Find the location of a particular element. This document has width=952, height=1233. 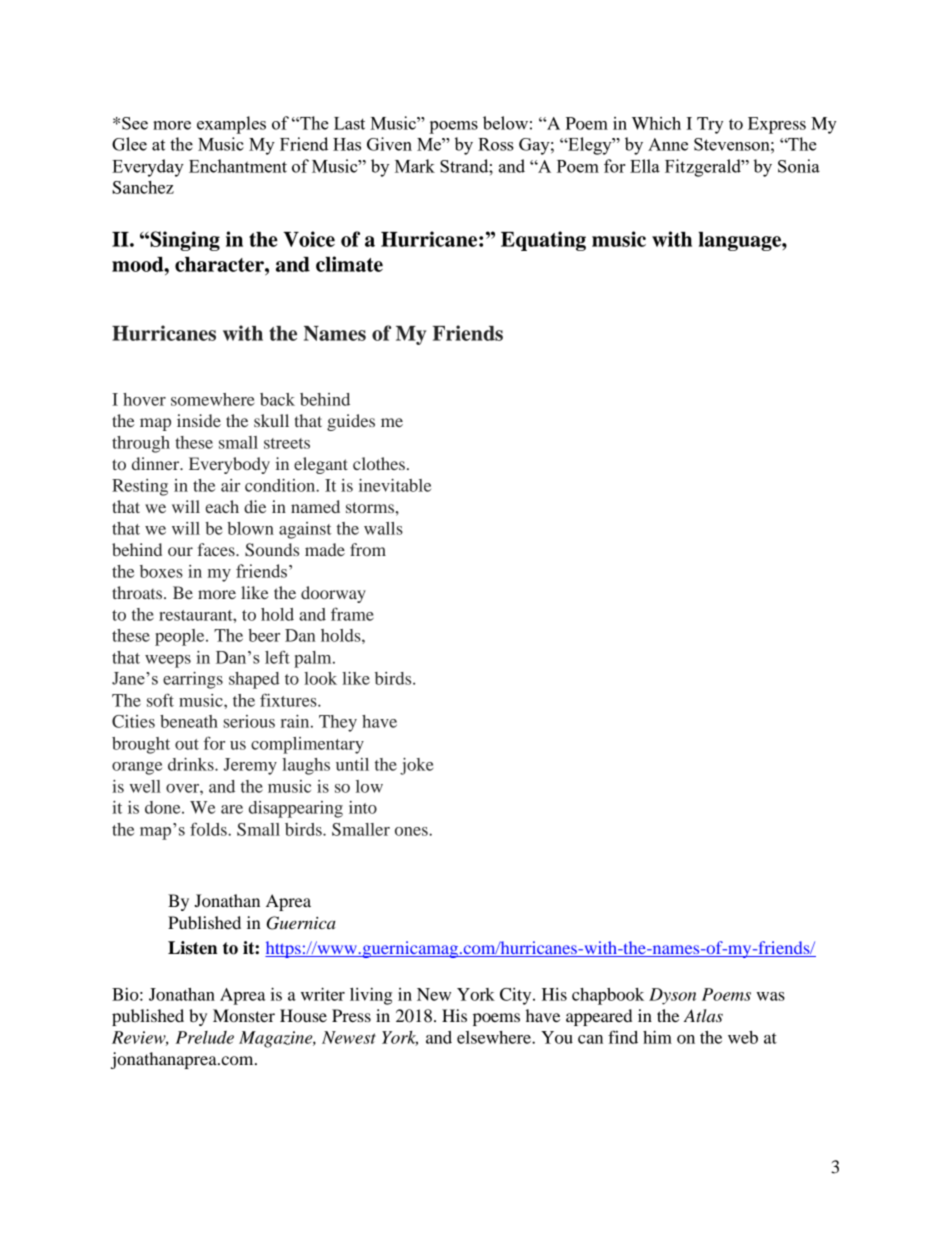

Monster is located at coordinates (244, 1015).
